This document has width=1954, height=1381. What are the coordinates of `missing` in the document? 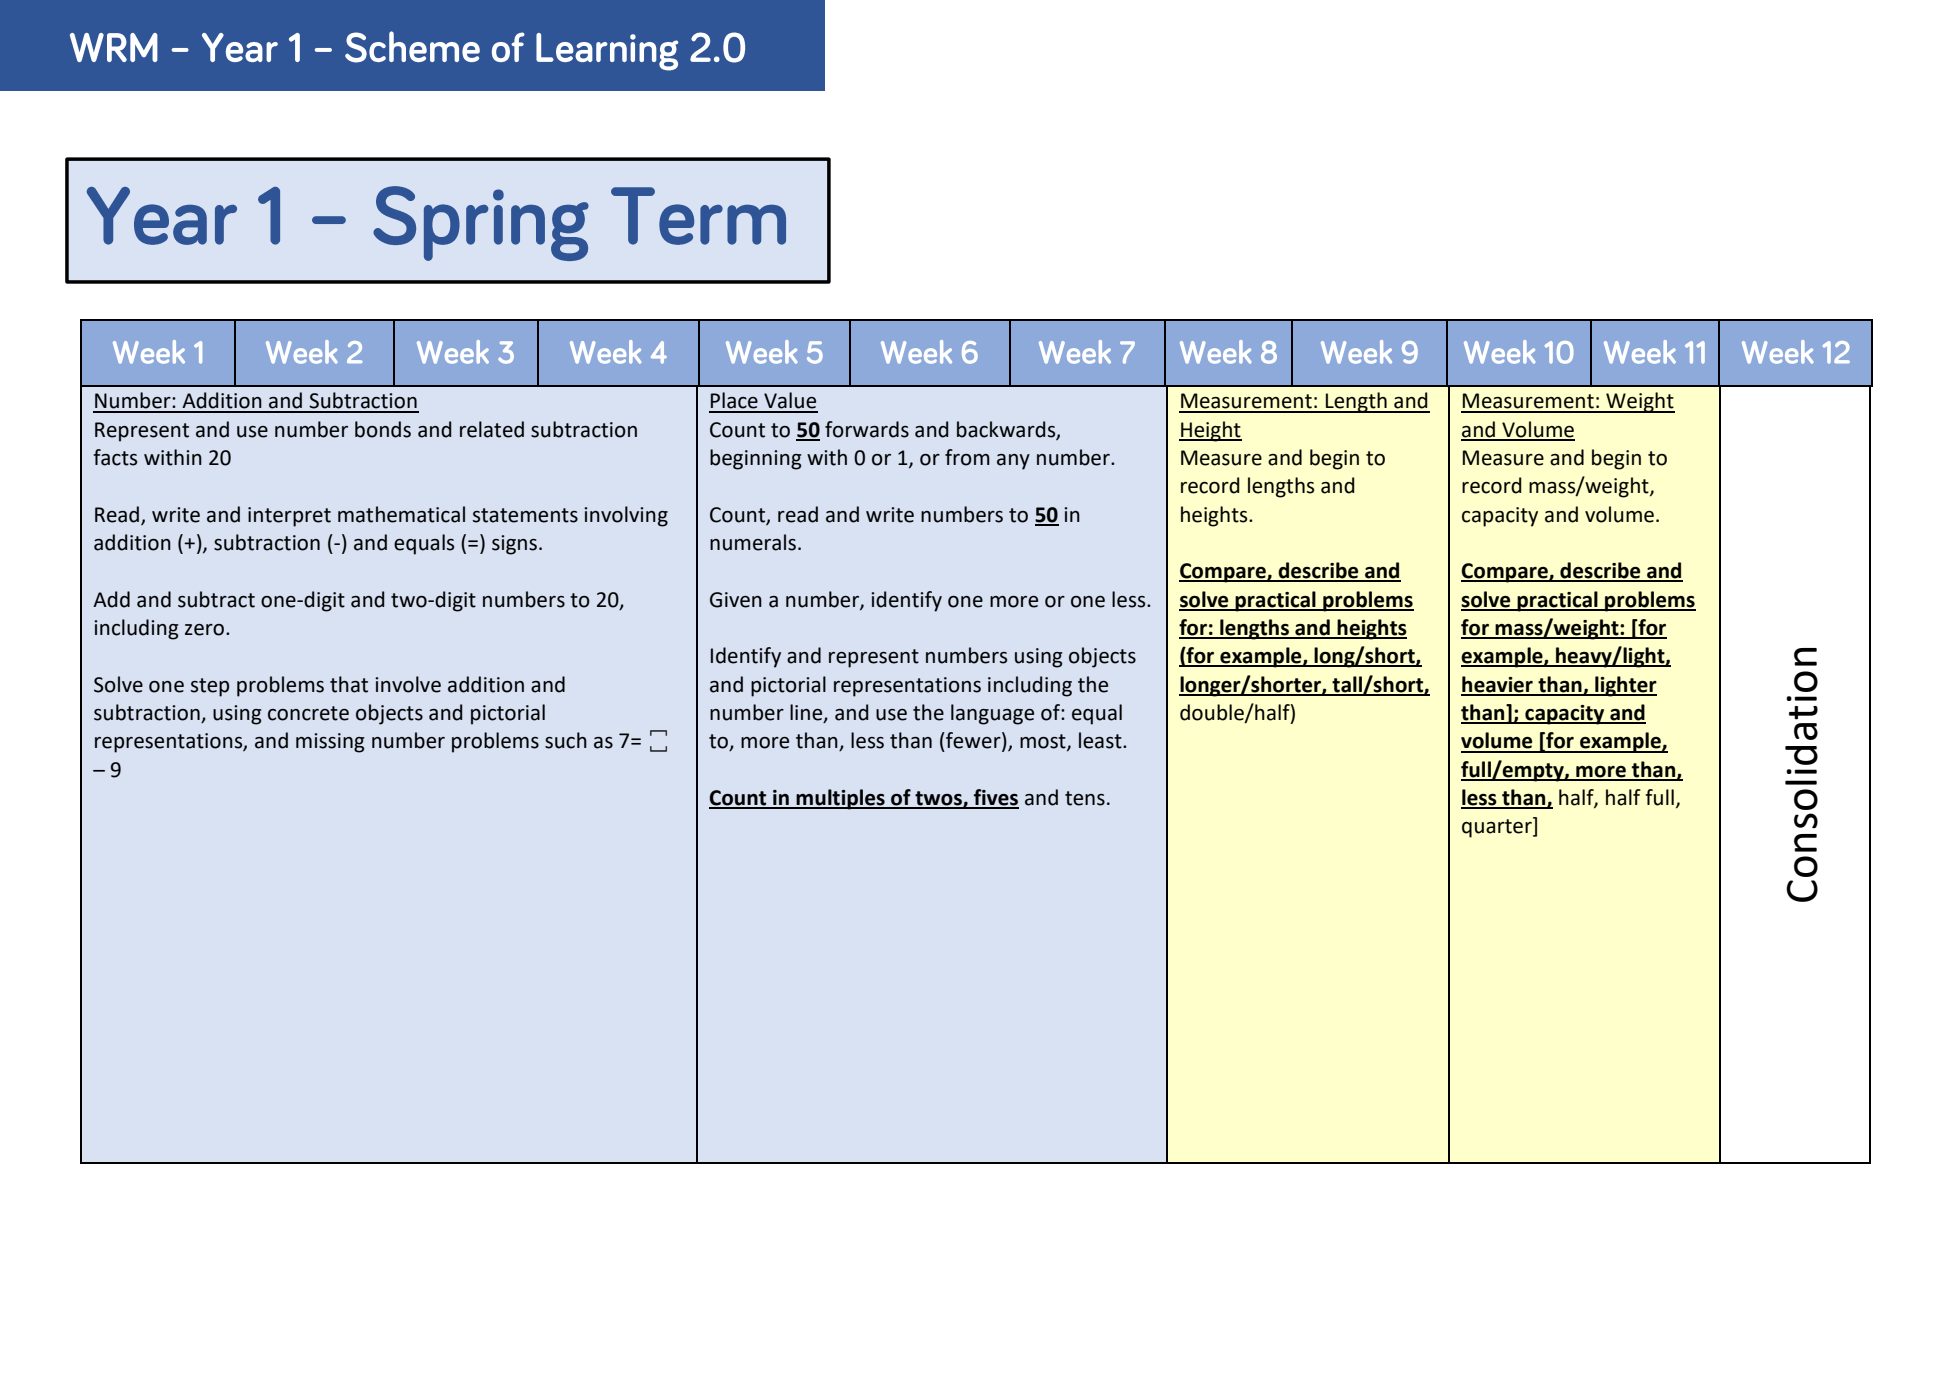 It's located at (330, 743).
